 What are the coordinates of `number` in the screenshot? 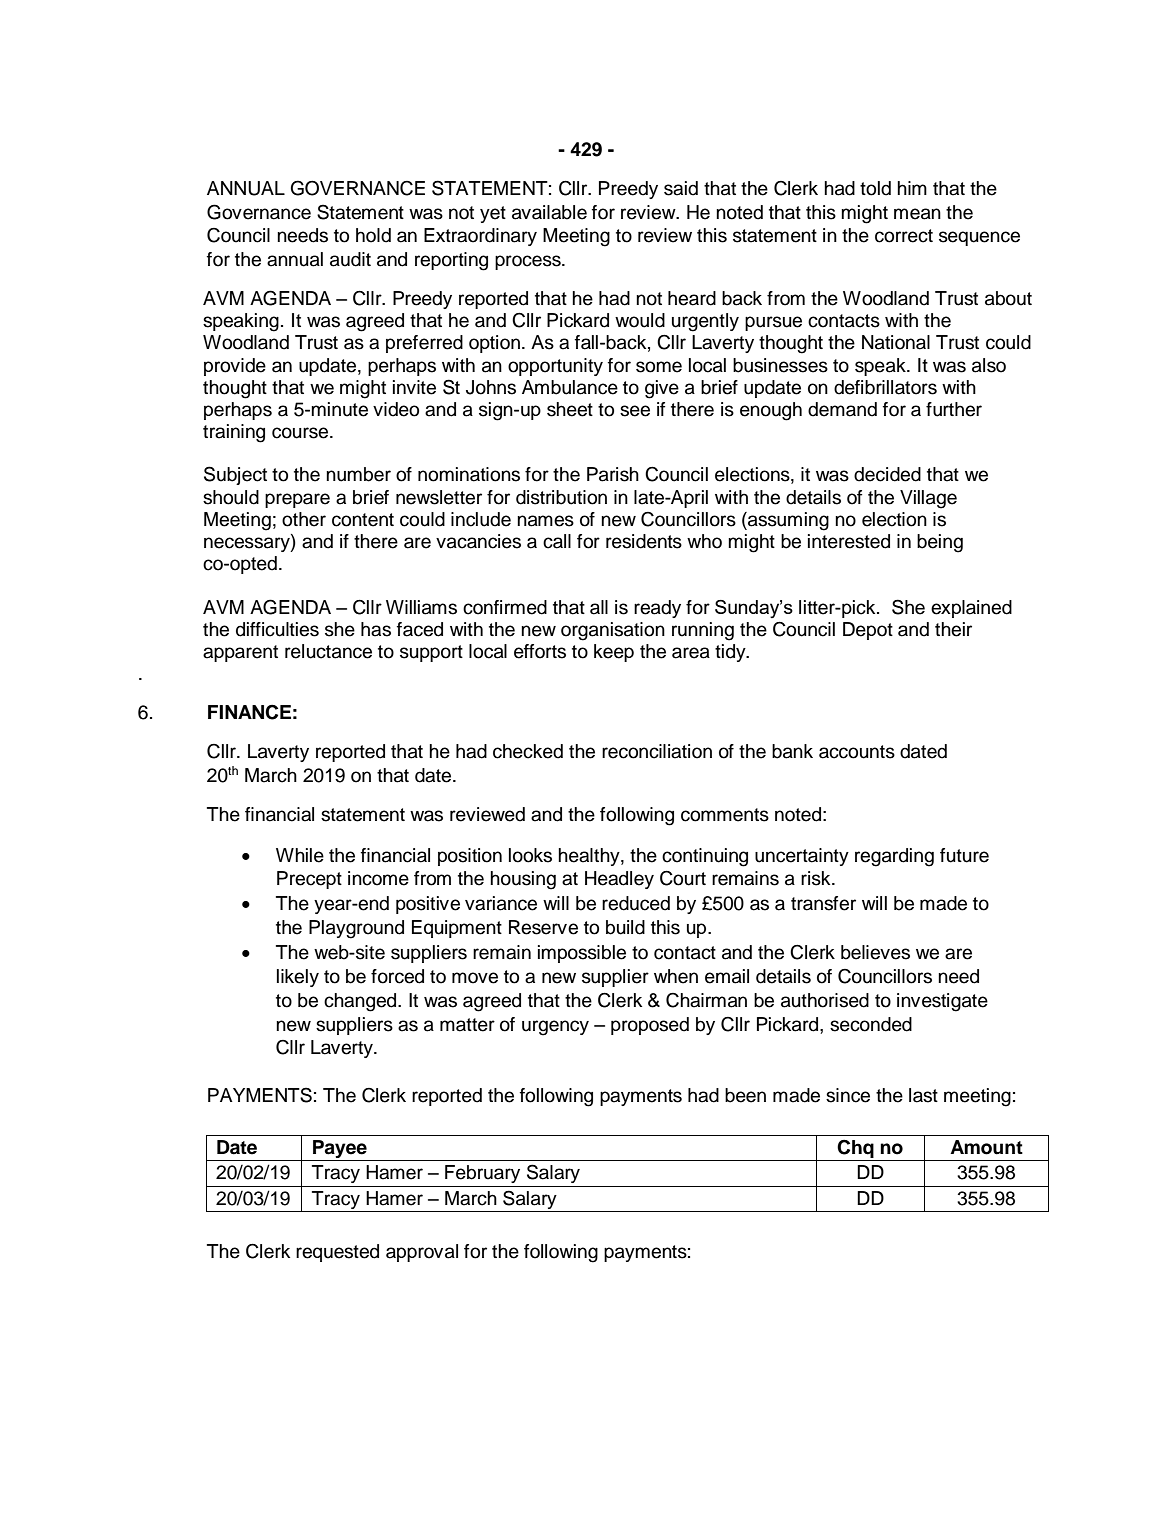 It's located at (358, 474).
